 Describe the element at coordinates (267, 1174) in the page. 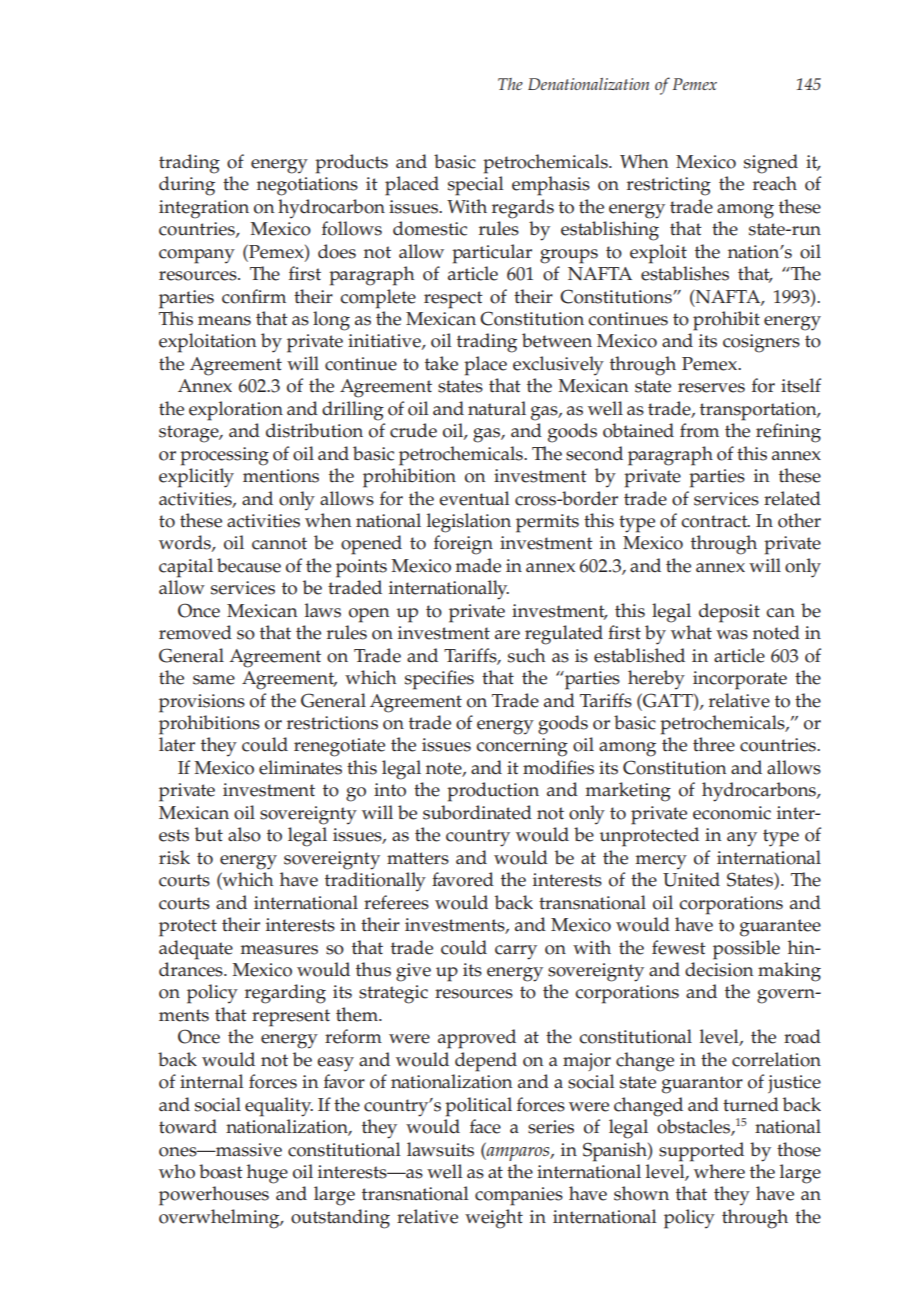

I see `huge` at that location.
